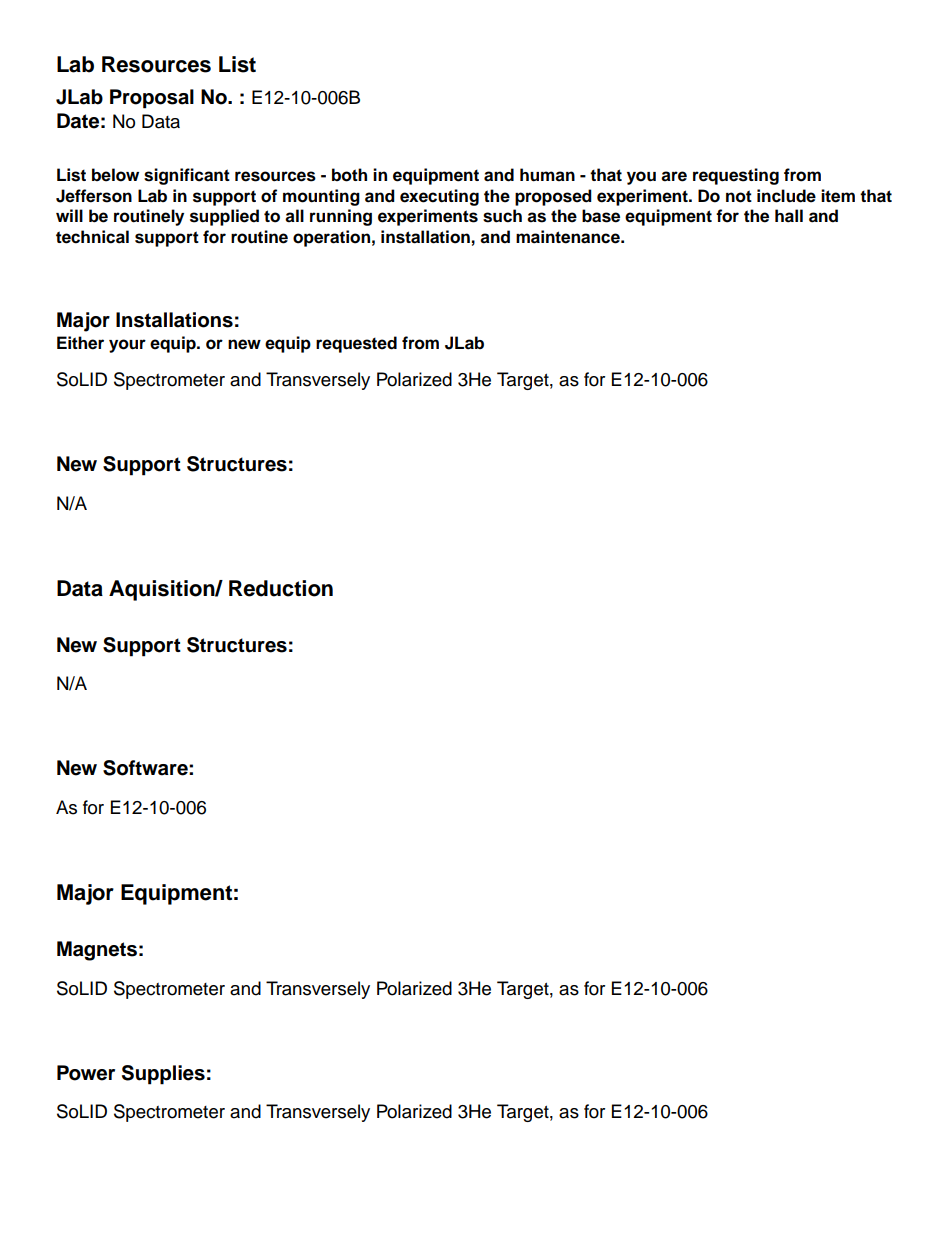 The width and height of the image is (952, 1233). I want to click on not, so click(739, 196).
